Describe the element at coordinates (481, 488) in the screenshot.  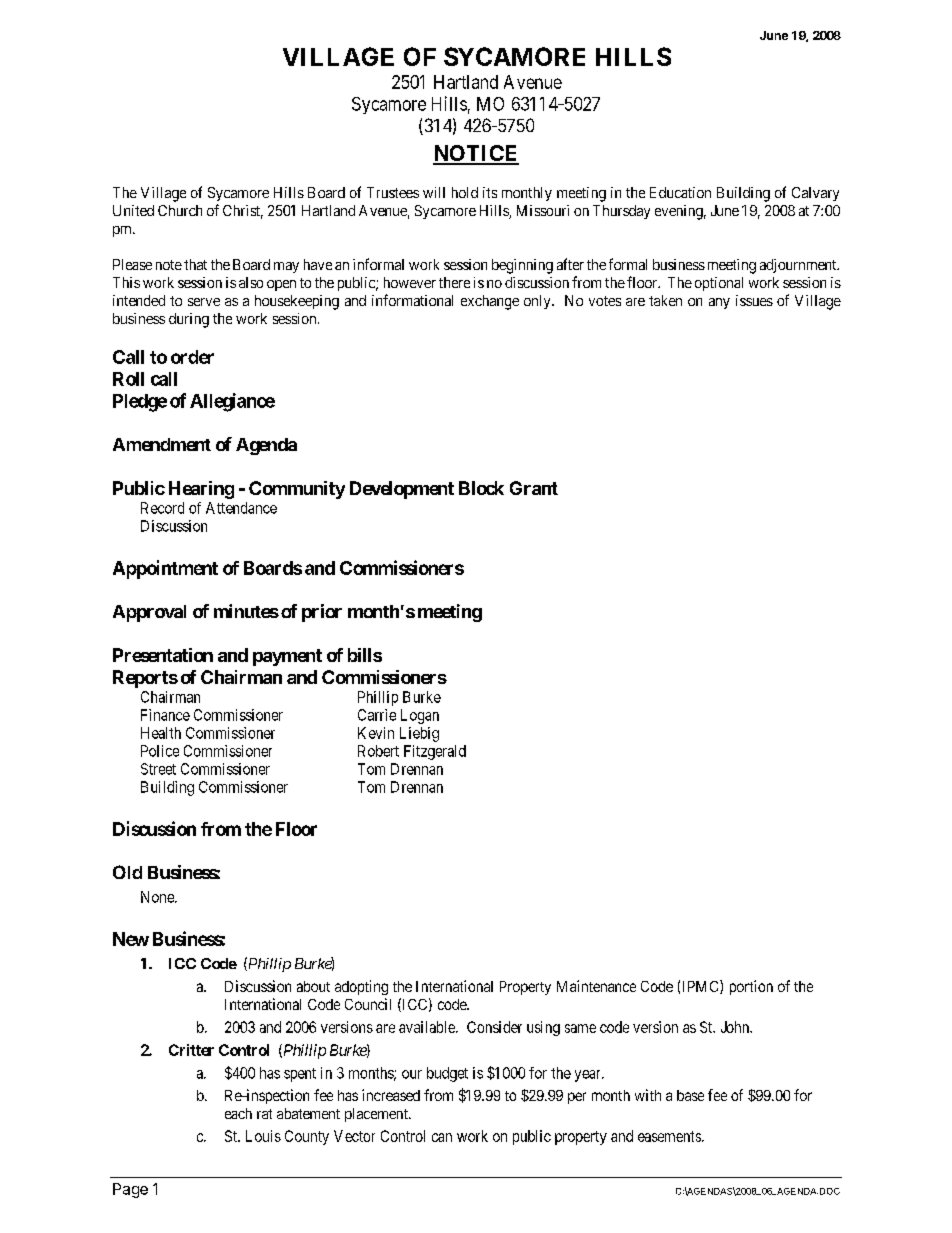
I see `Block` at that location.
